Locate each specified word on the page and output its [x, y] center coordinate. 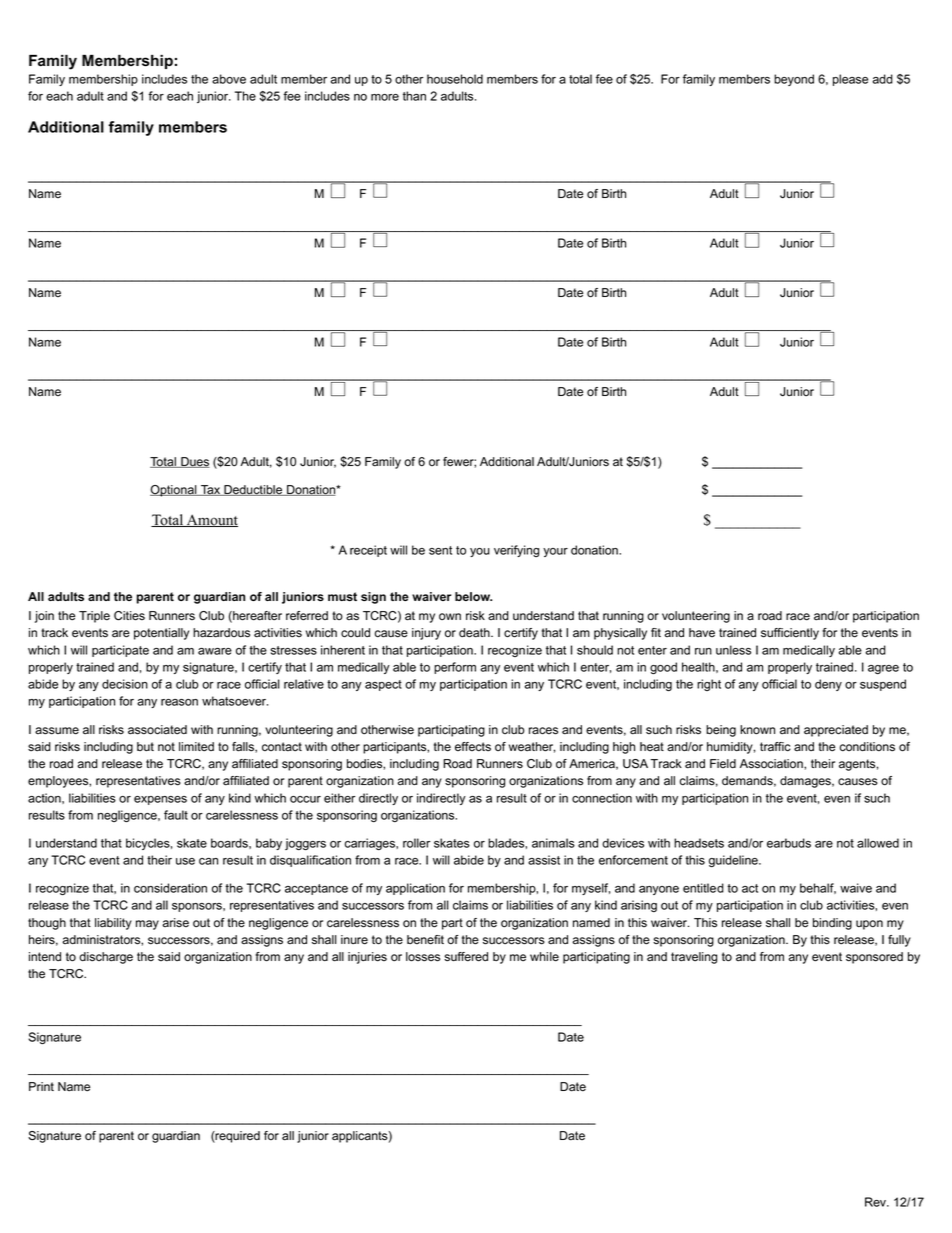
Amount [211, 520]
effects [473, 747]
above [229, 79]
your [555, 552]
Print [41, 1086]
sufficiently [790, 634]
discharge [106, 958]
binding [832, 924]
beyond [794, 80]
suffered [466, 957]
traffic [775, 747]
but [145, 747]
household [455, 79]
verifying [516, 551]
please [850, 80]
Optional [174, 491]
